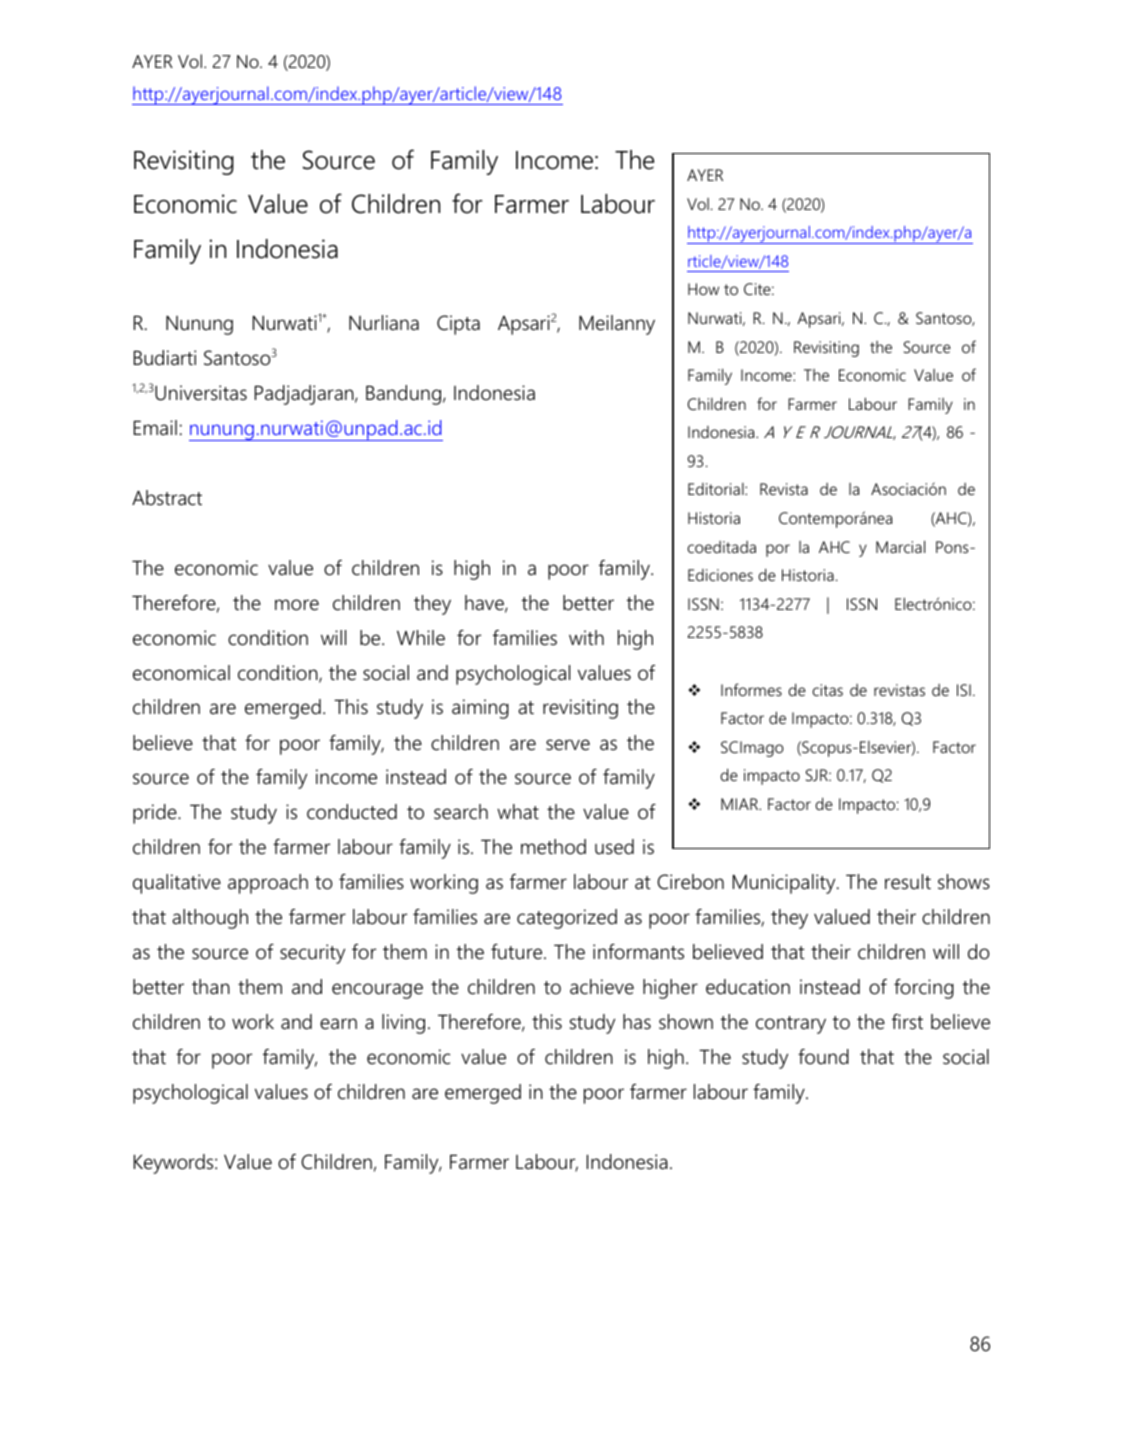 The image size is (1123, 1454). Describe the element at coordinates (421, 638) in the image. I see `While` at that location.
